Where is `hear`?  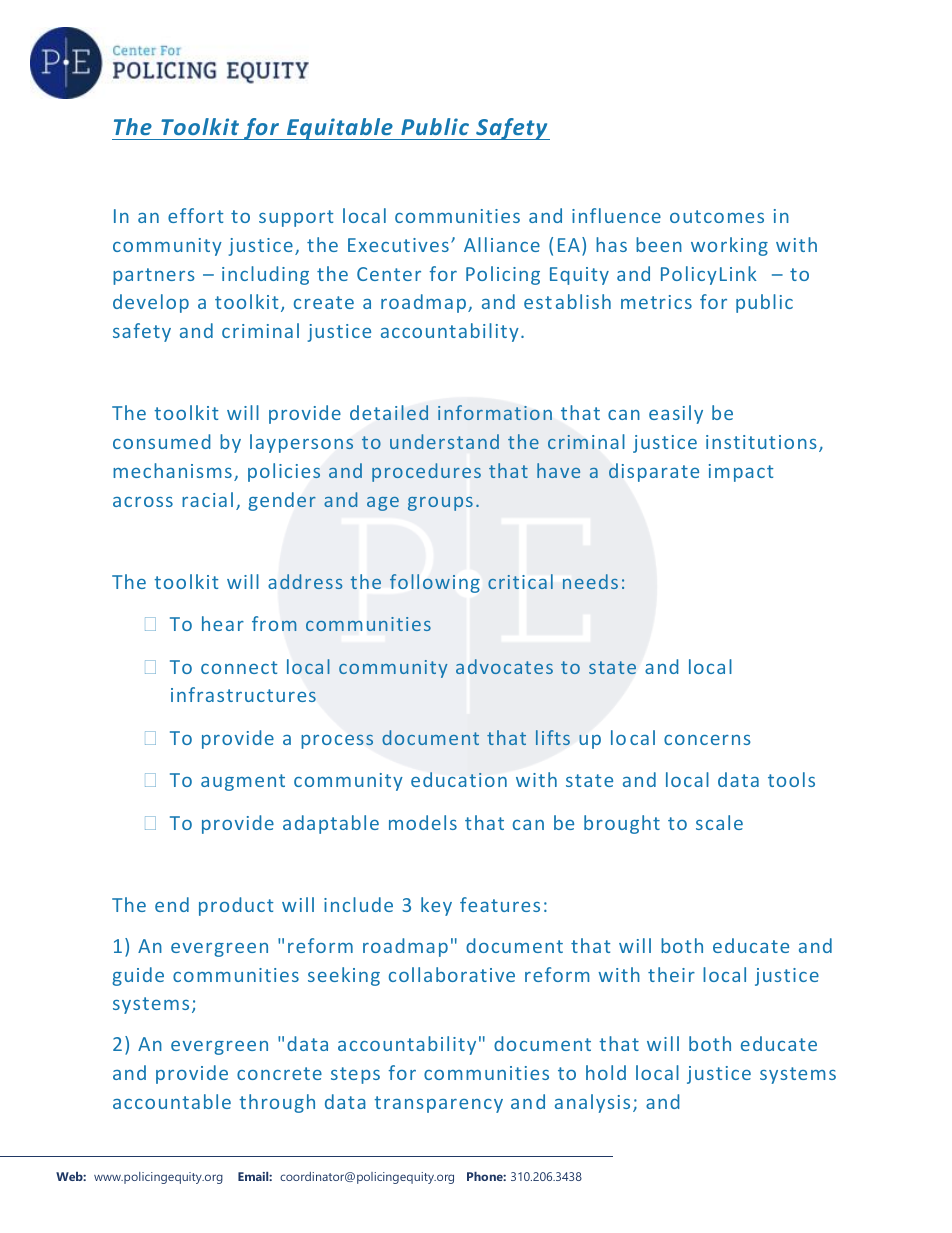
hear is located at coordinates (223, 623).
